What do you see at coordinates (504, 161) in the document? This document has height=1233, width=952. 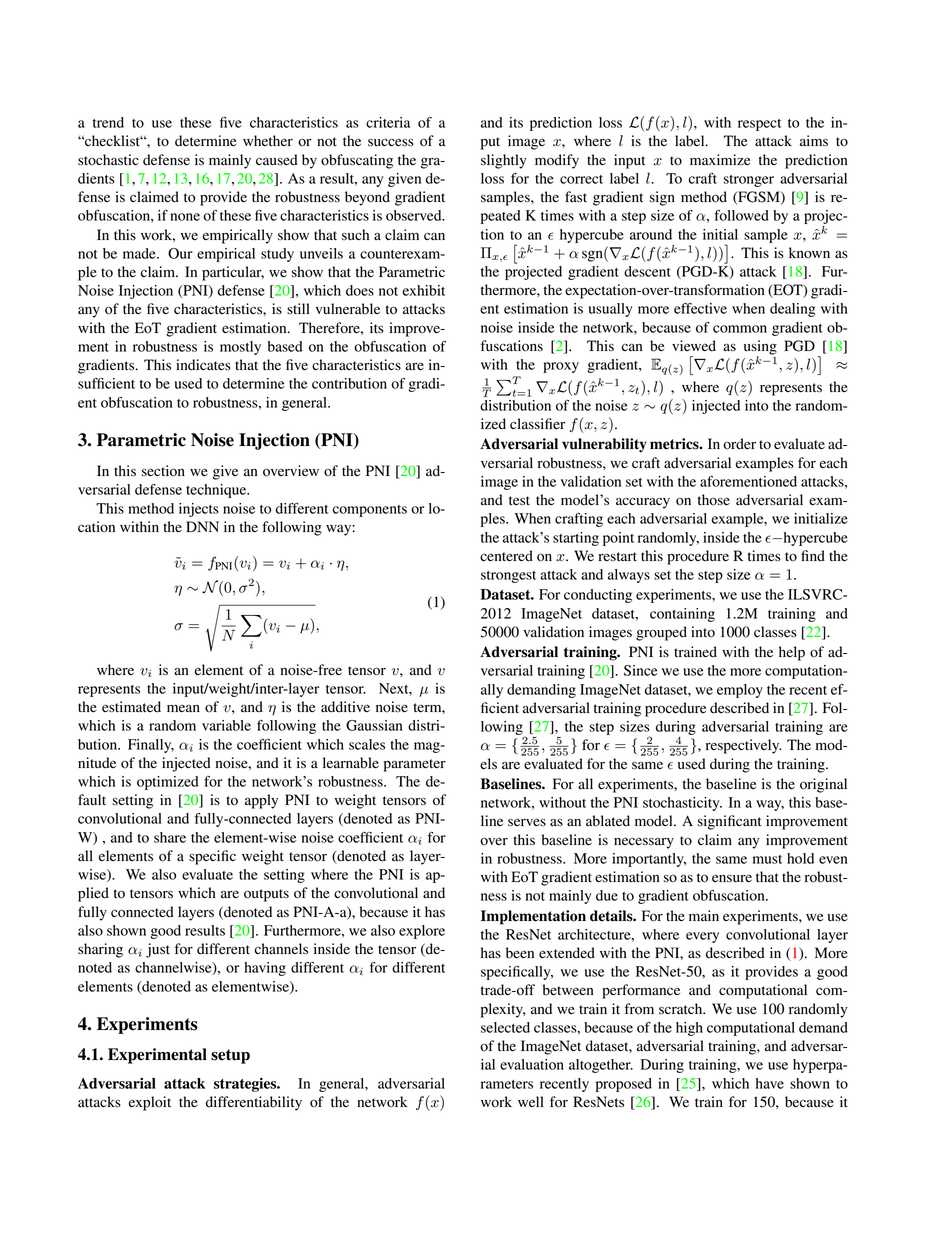 I see `slightly` at bounding box center [504, 161].
